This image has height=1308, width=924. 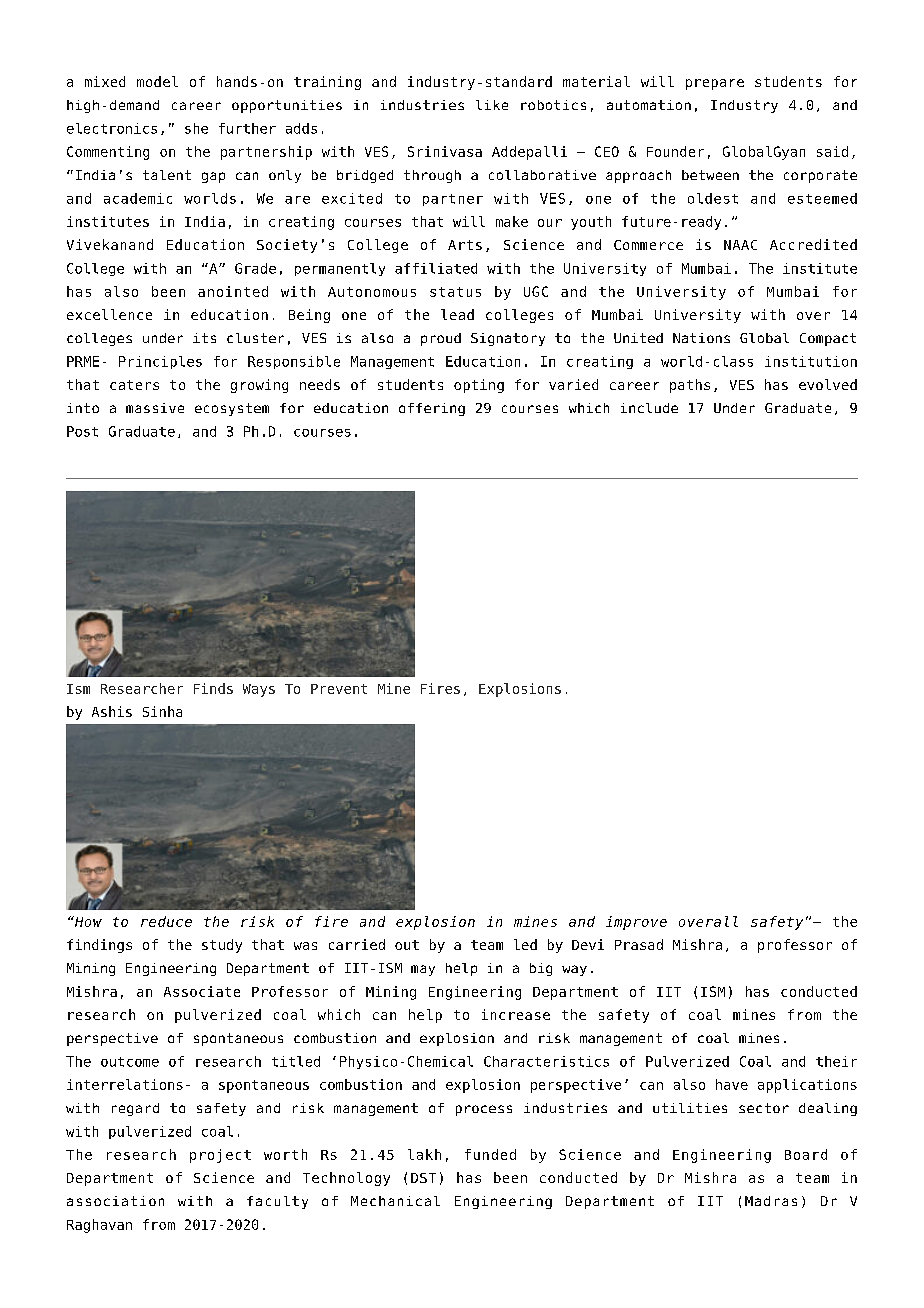 I want to click on she, so click(x=196, y=128).
